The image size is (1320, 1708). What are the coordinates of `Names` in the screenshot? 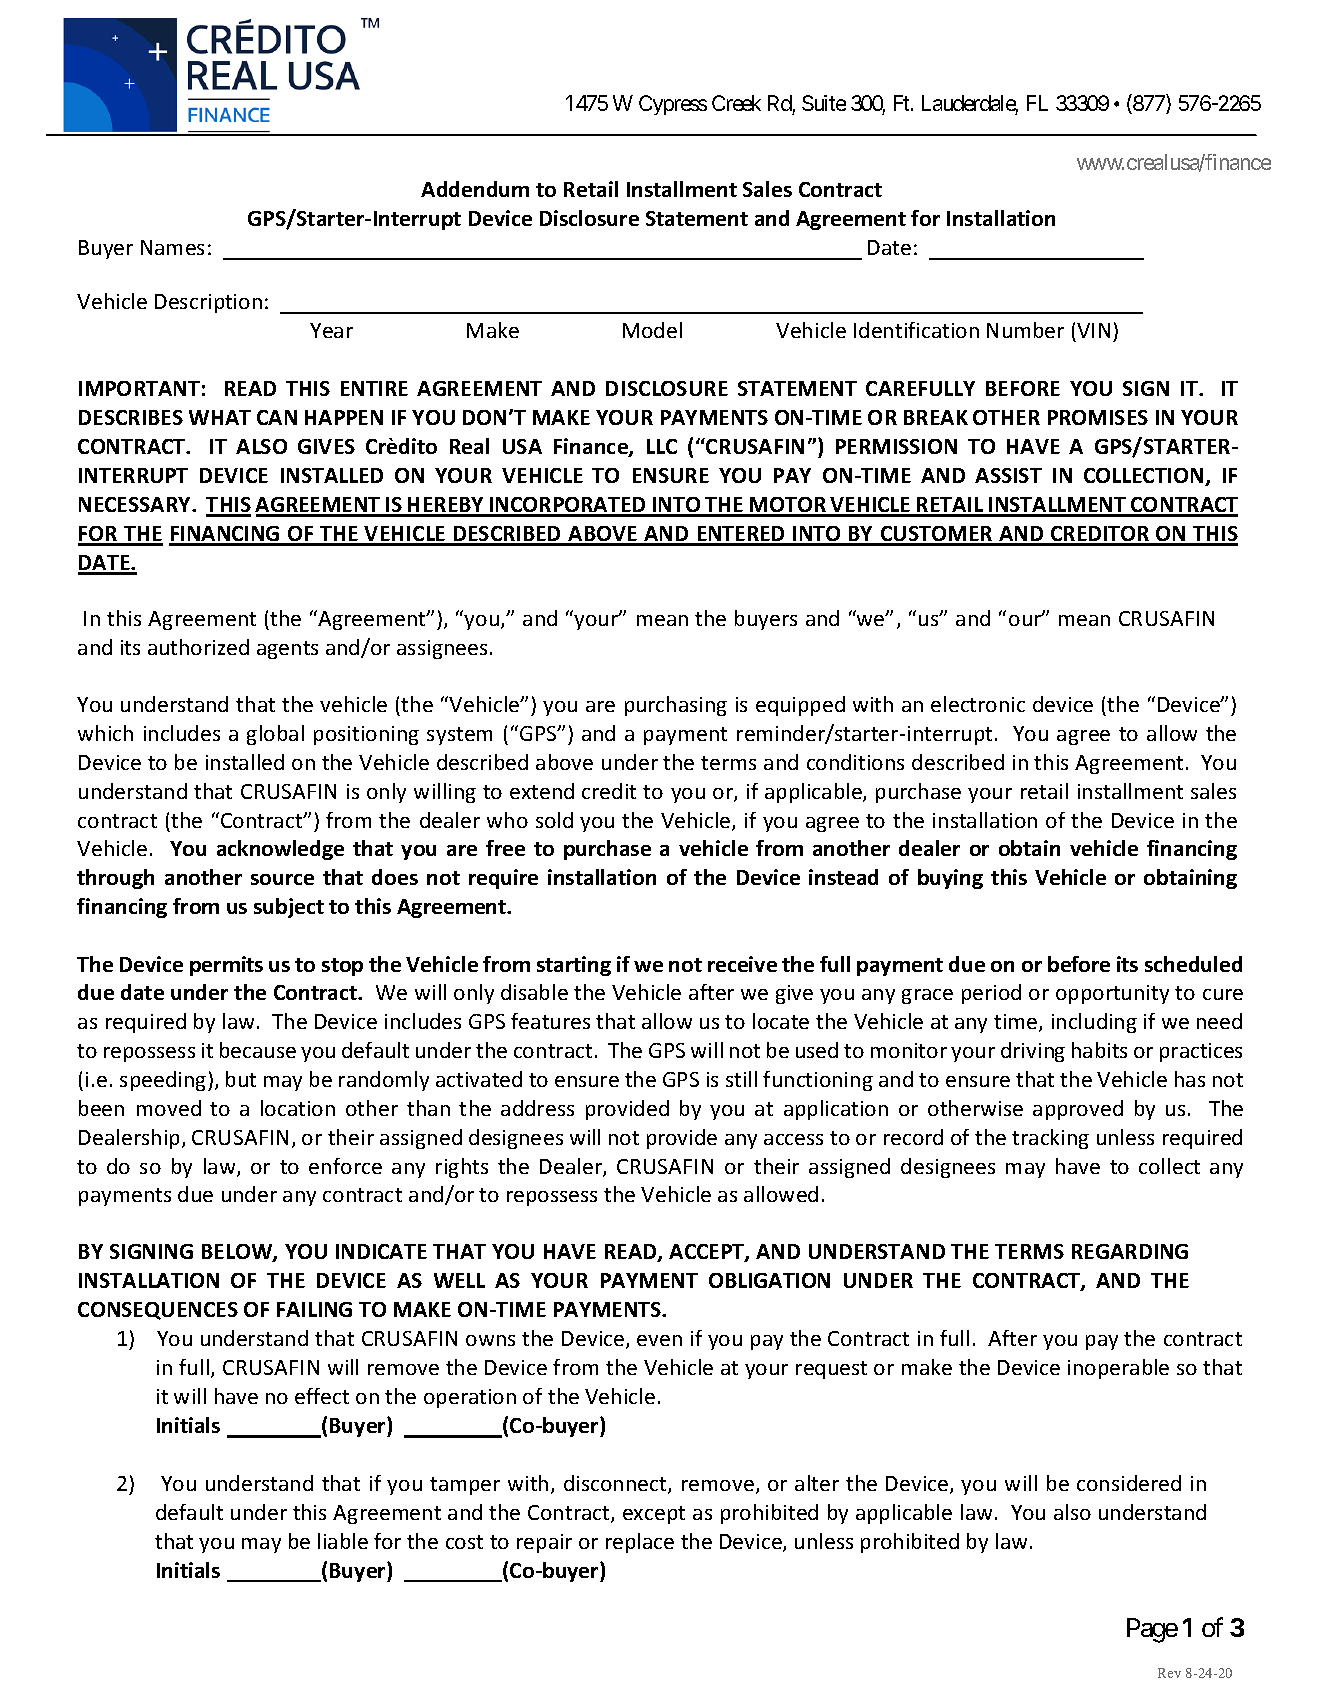 It's located at (172, 247).
